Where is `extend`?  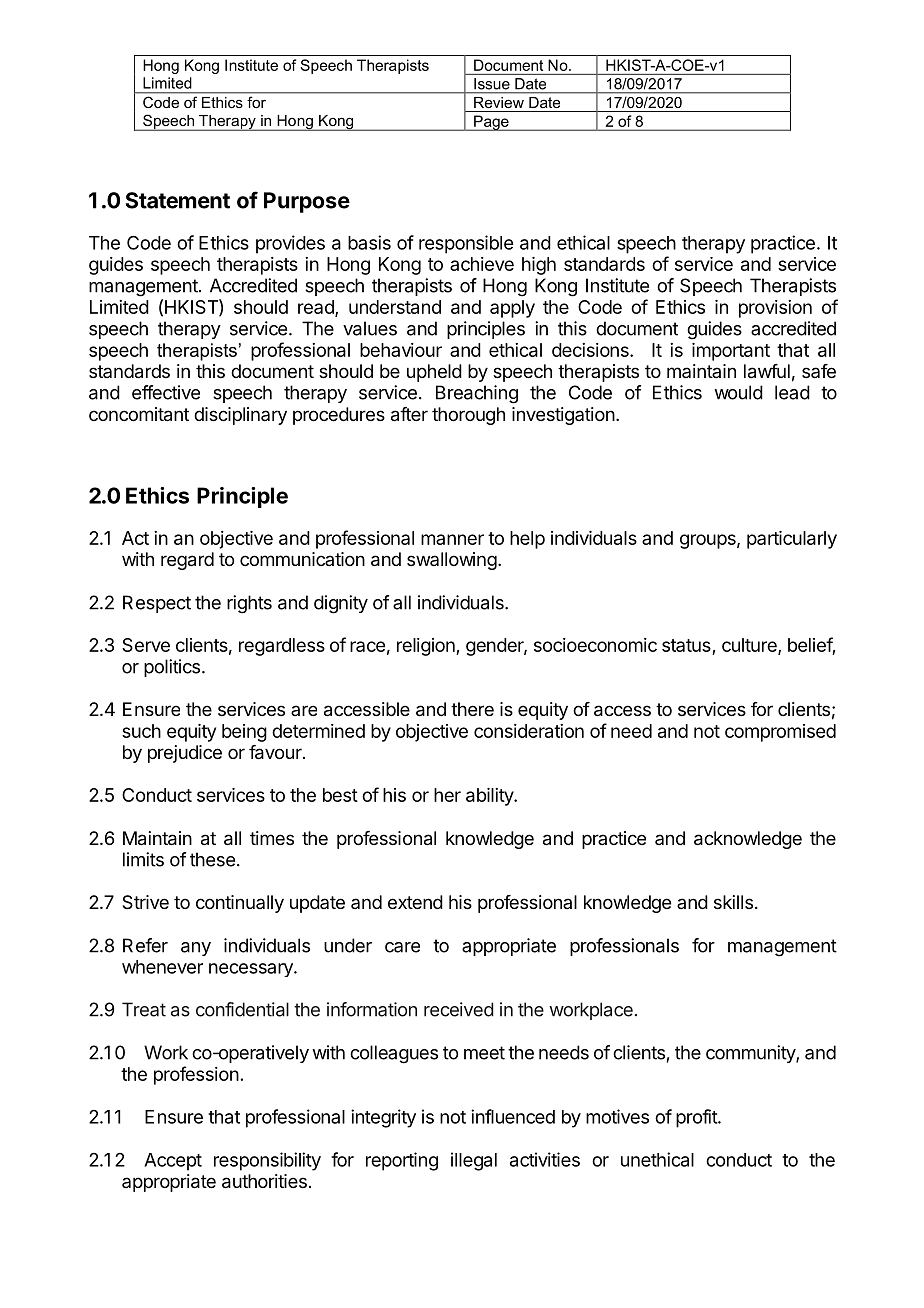
extend is located at coordinates (415, 902).
